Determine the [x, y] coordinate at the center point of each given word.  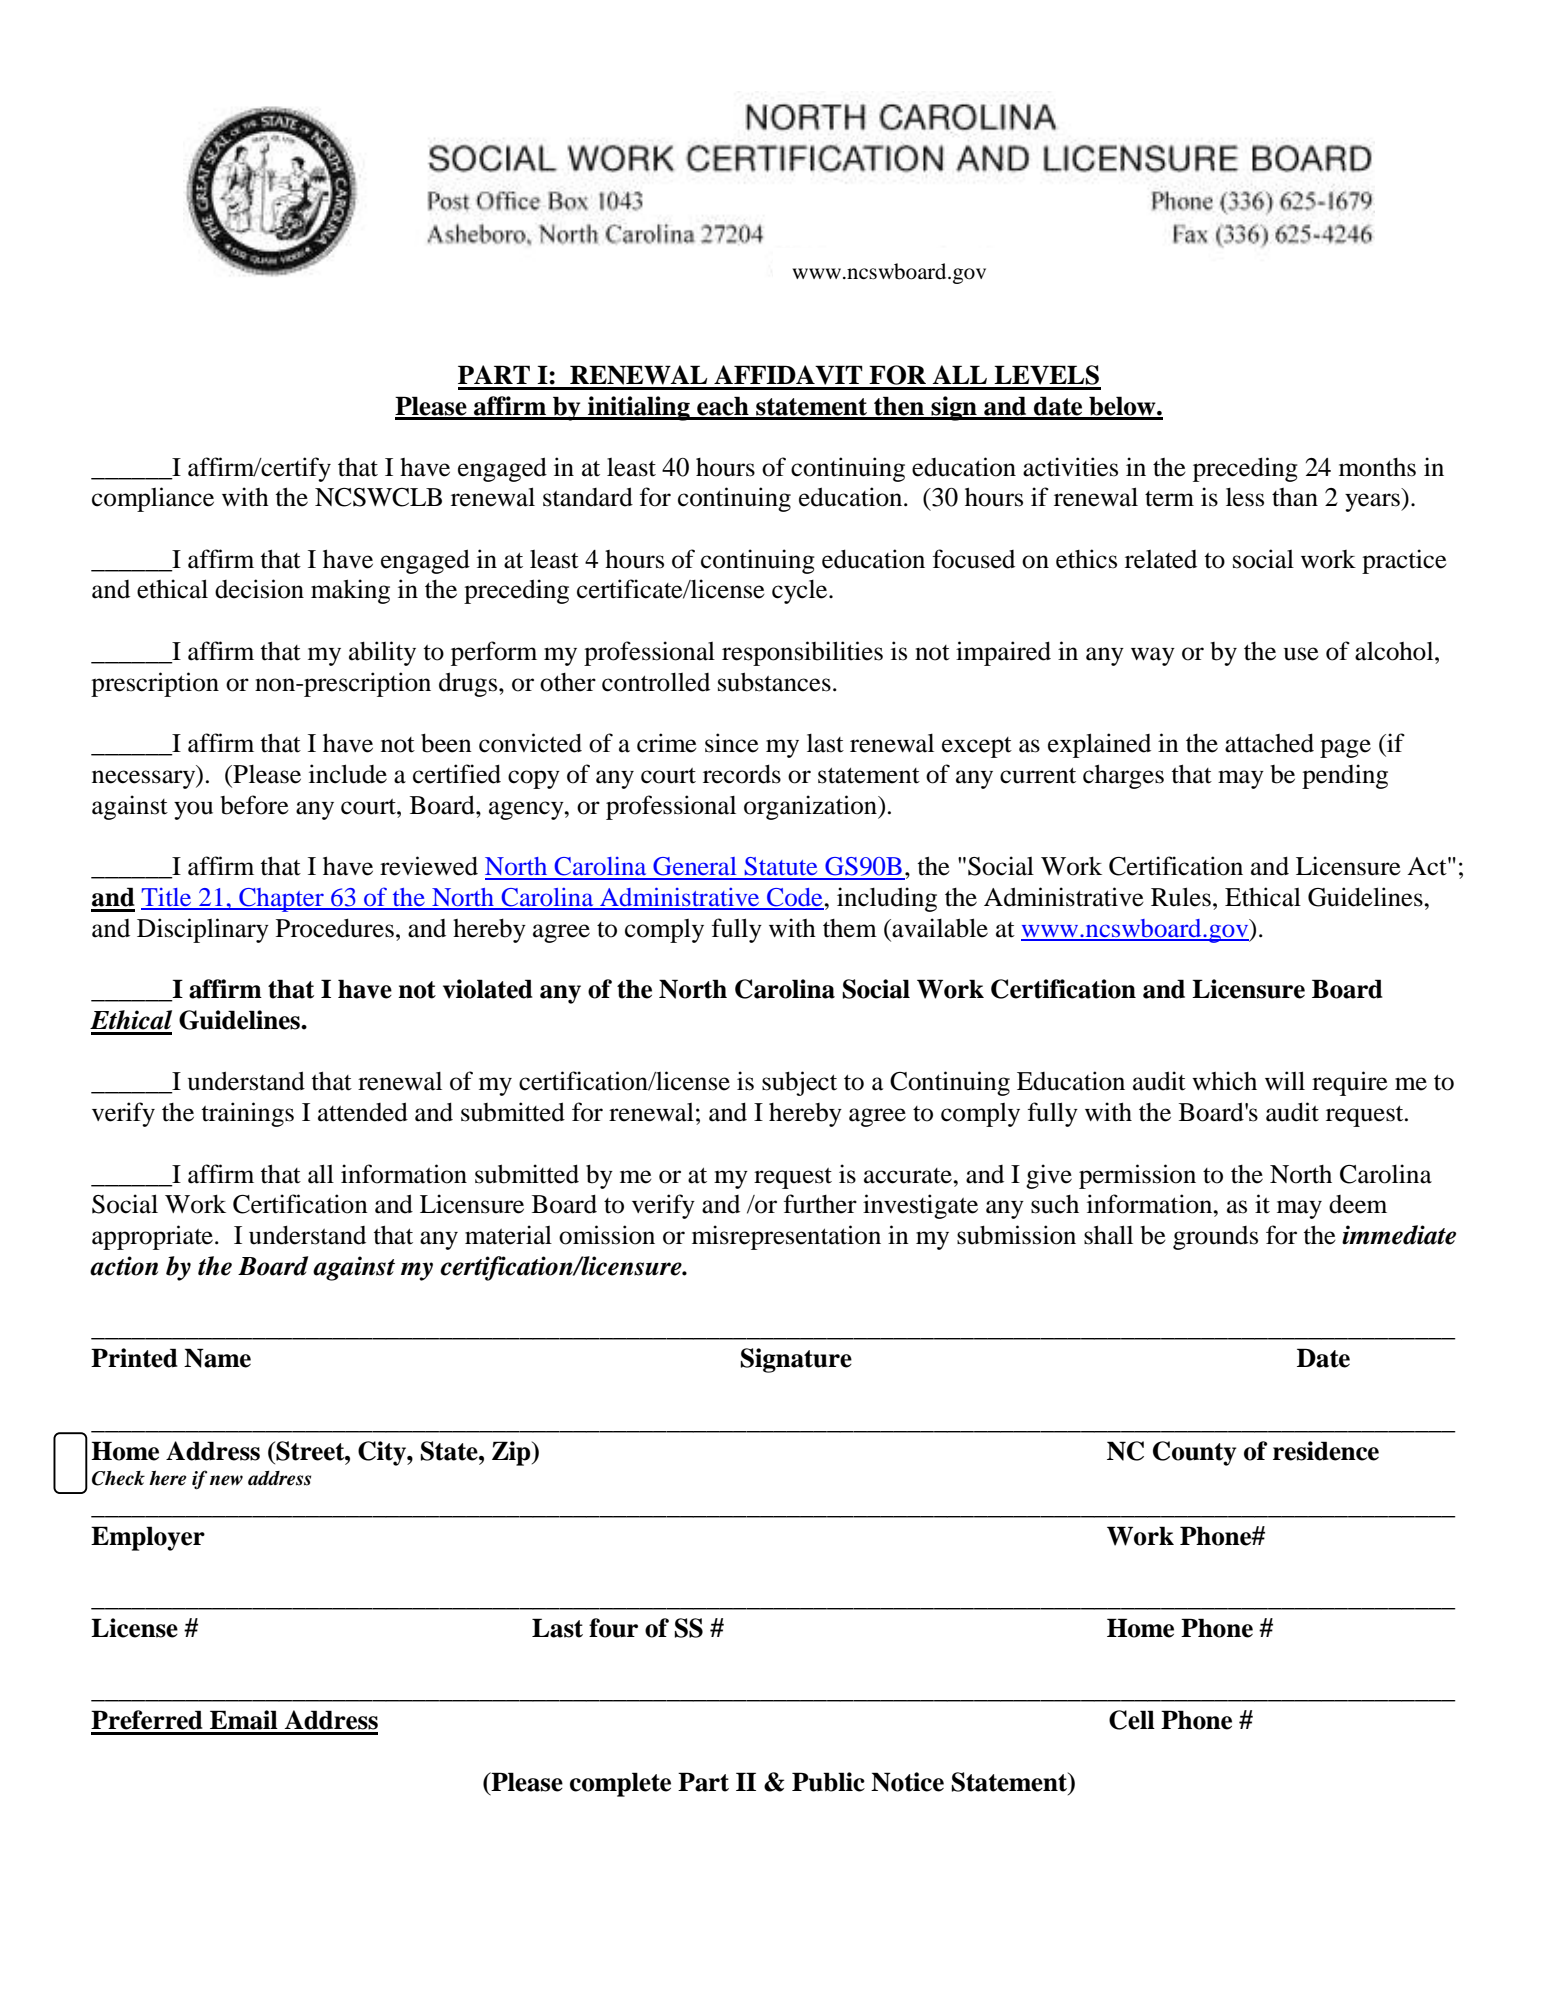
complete [620, 1784]
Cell [1132, 1720]
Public [828, 1782]
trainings [247, 1114]
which [1224, 1081]
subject [799, 1083]
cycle [801, 592]
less [1245, 497]
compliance [153, 499]
